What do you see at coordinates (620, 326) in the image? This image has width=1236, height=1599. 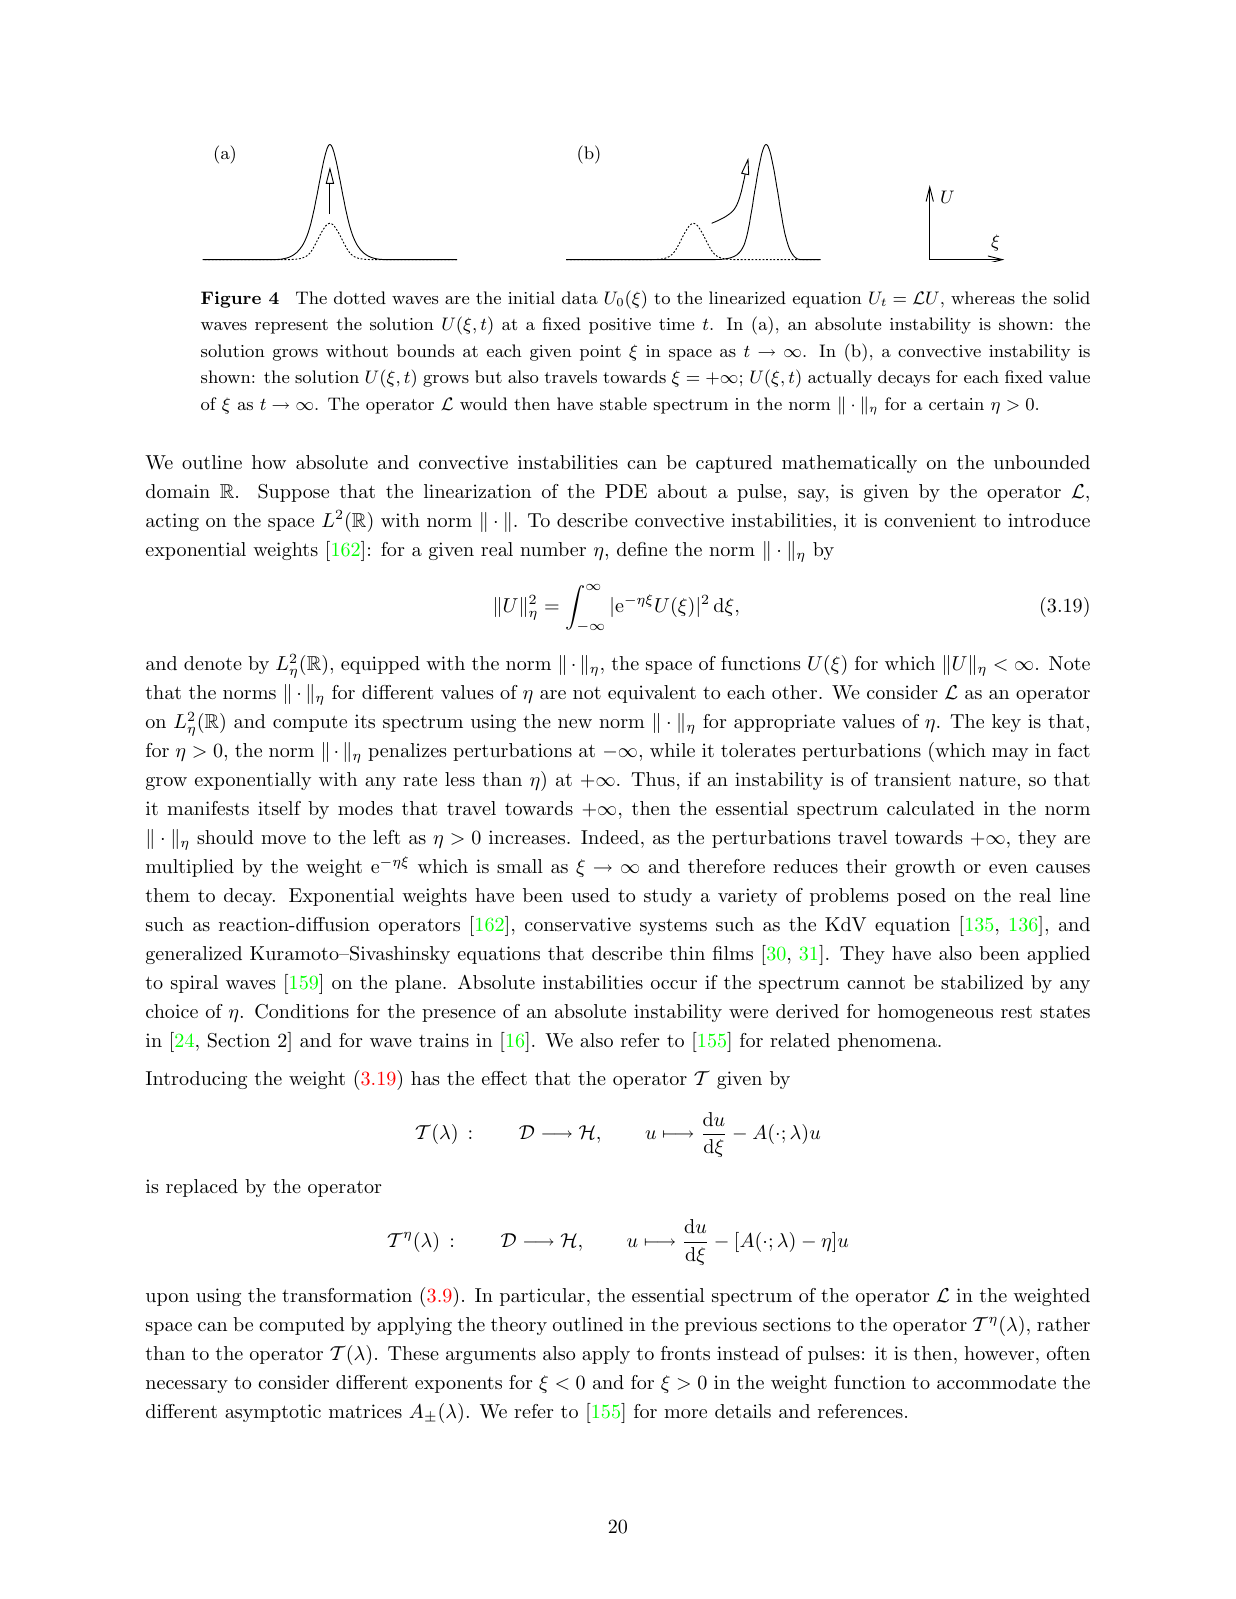 I see `positive` at bounding box center [620, 326].
